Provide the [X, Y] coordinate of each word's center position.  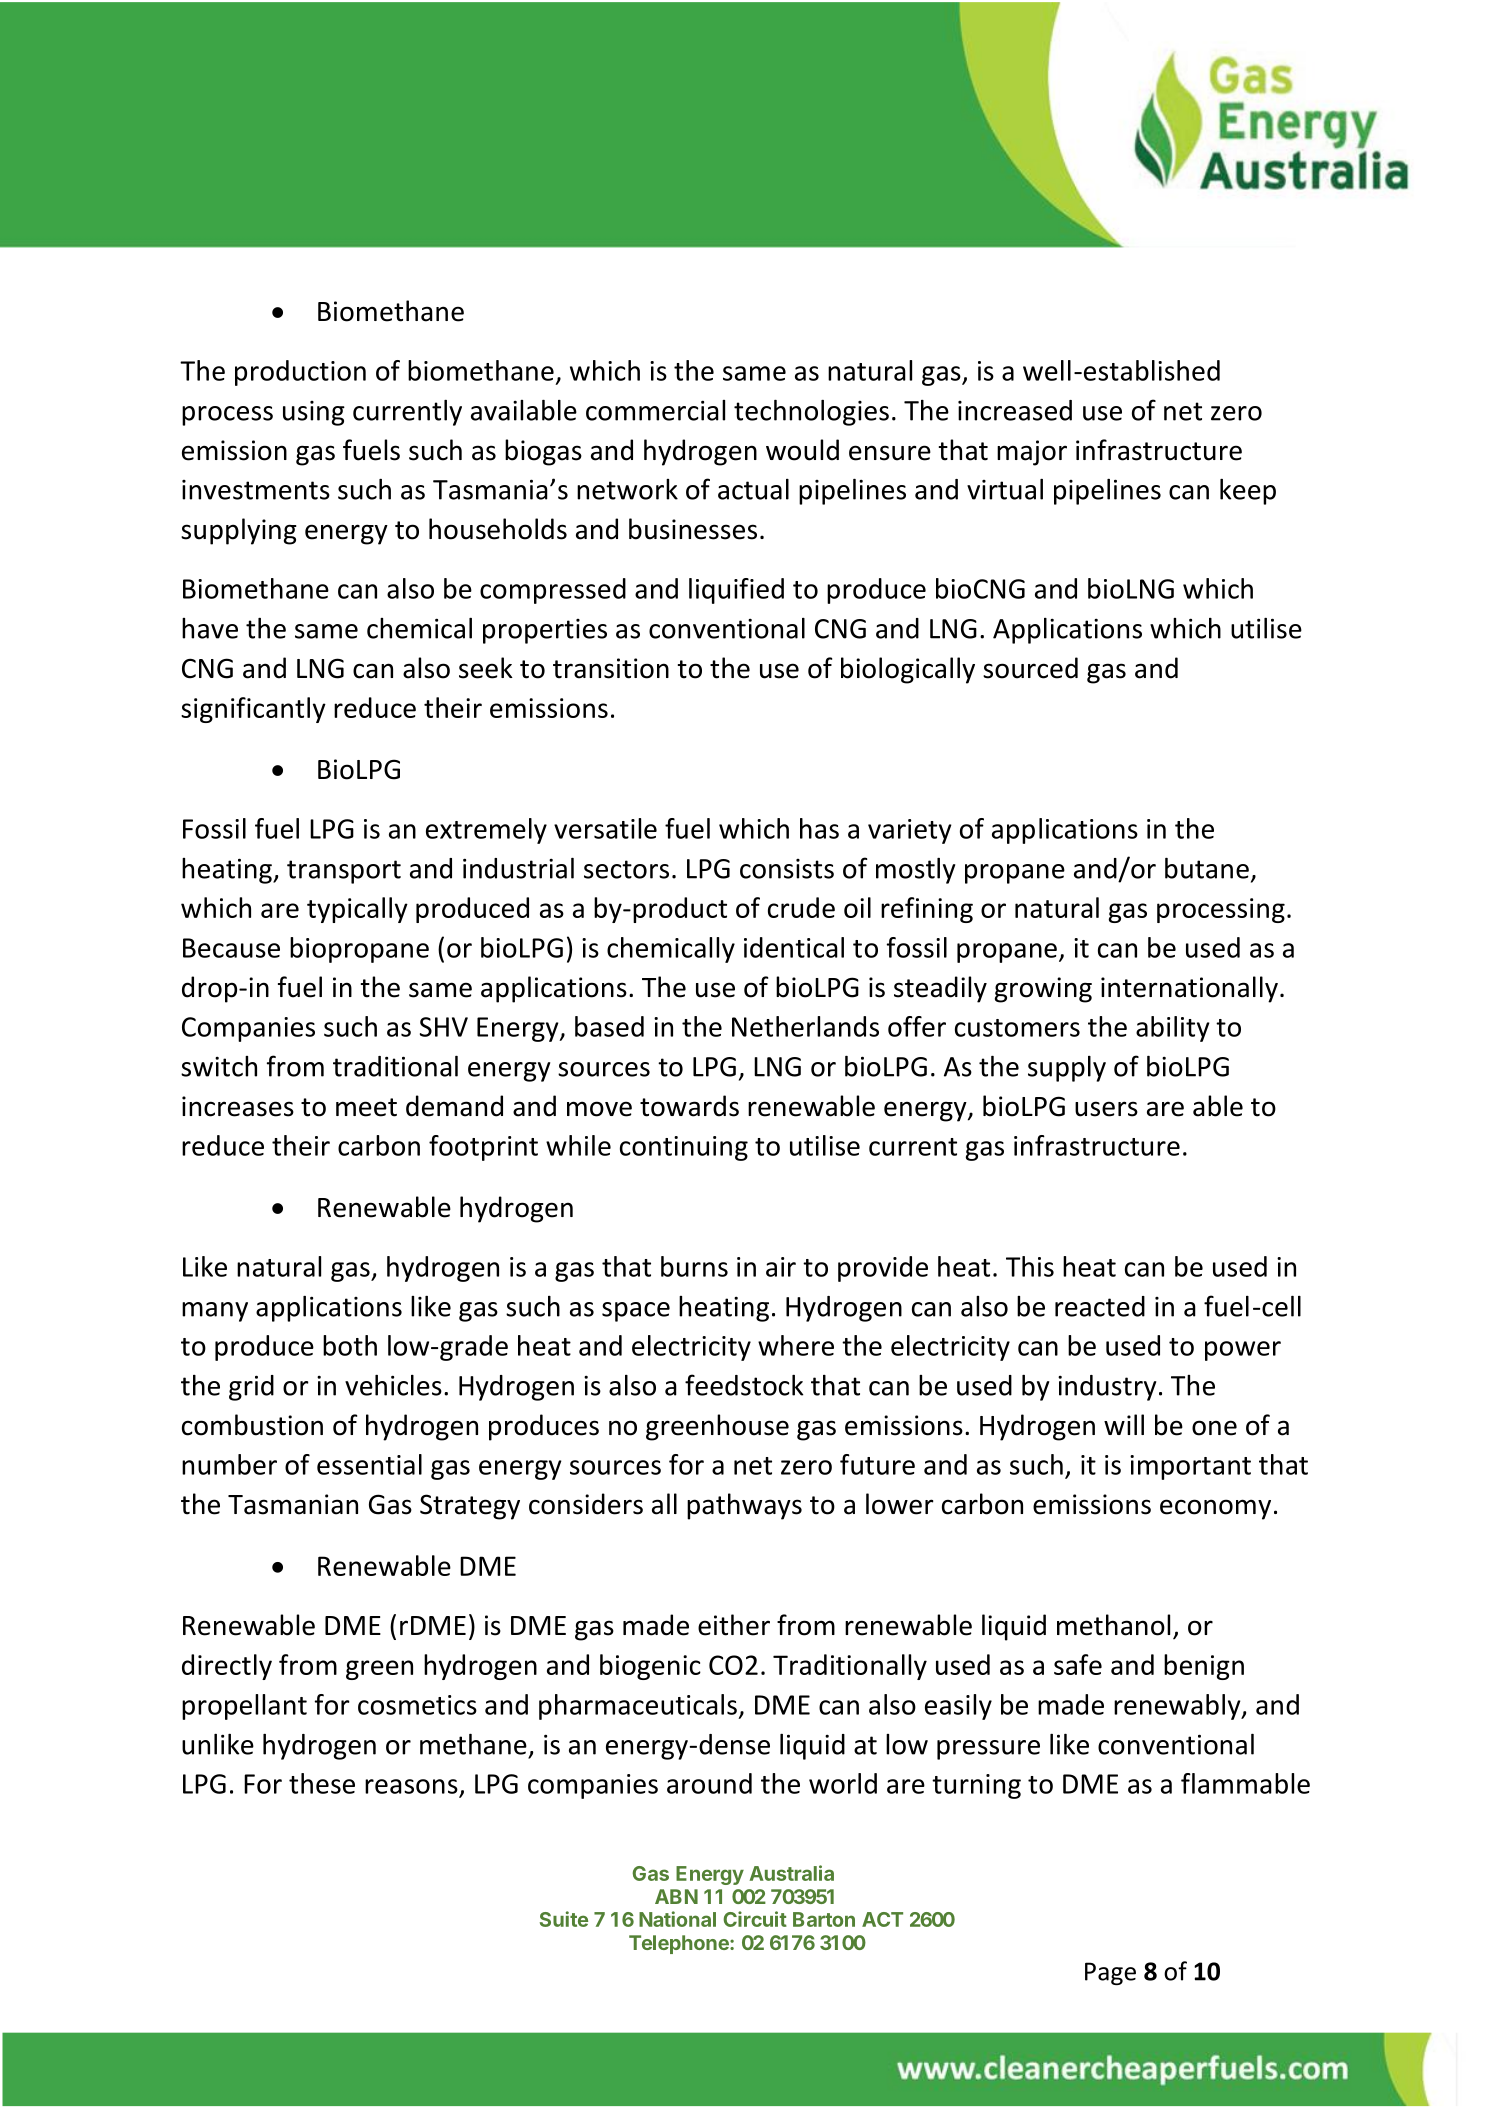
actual [753, 489]
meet [366, 1107]
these [322, 1783]
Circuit [755, 1919]
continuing [684, 1148]
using [314, 413]
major [1032, 453]
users [1106, 1109]
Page [1110, 1973]
